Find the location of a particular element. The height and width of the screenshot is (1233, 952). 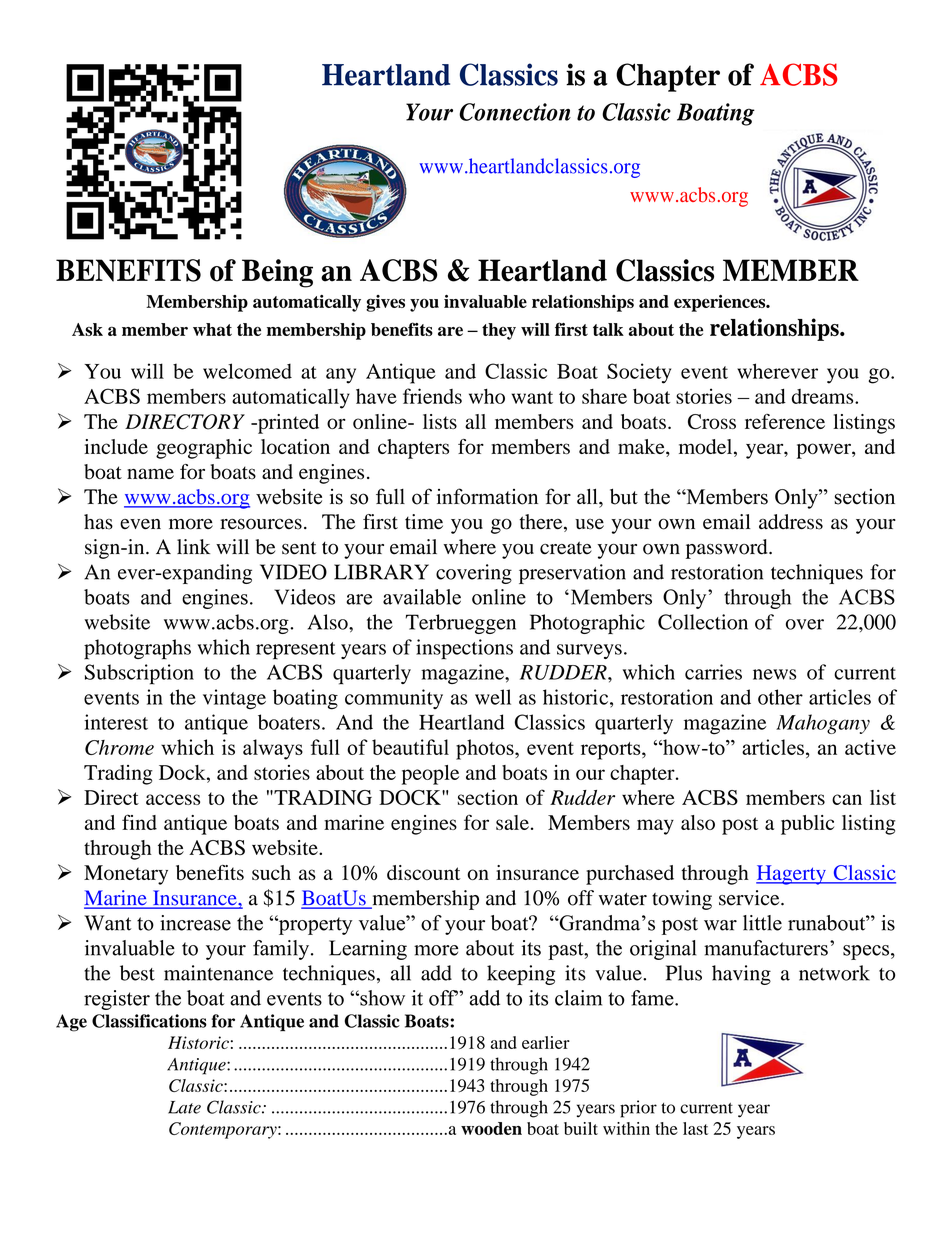

dreams is located at coordinates (824, 396).
